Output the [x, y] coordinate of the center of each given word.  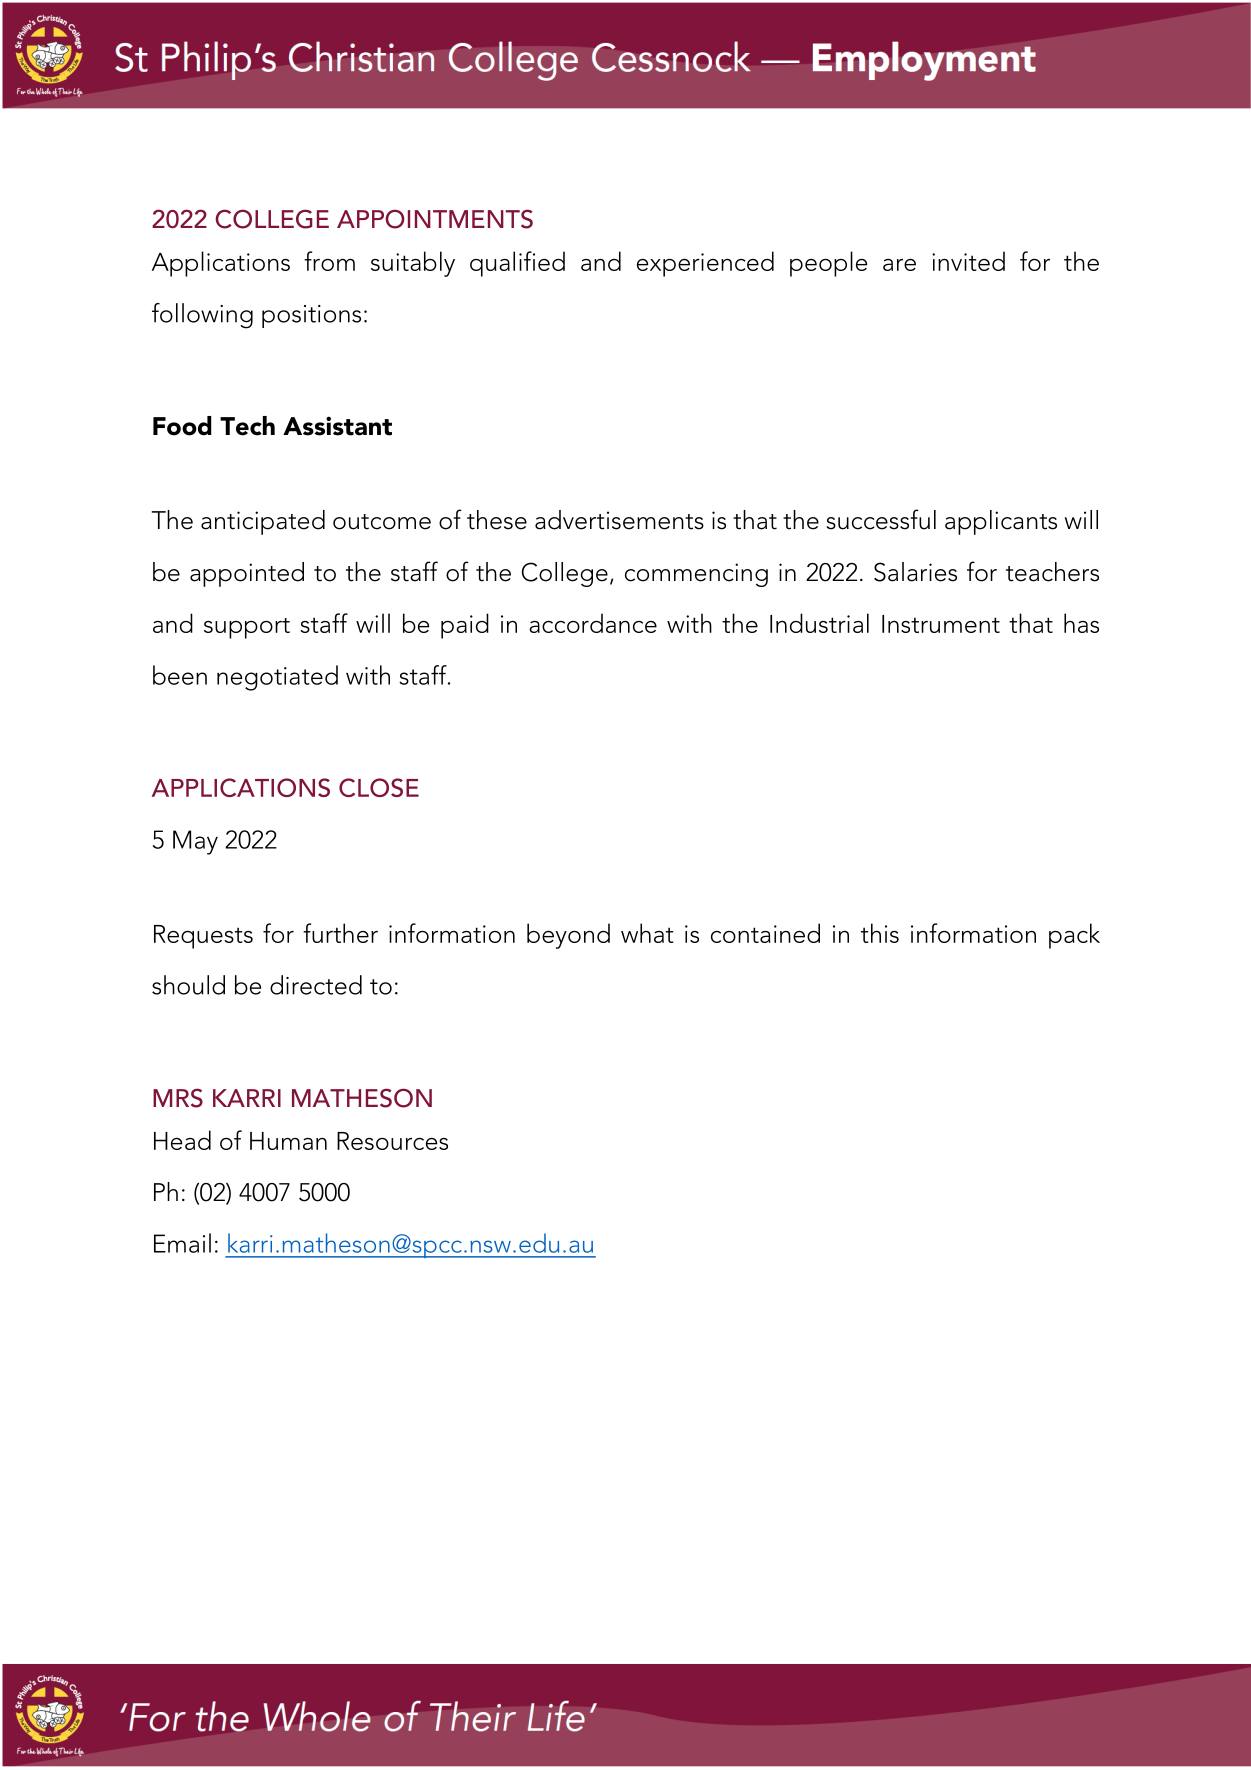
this [880, 933]
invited [968, 261]
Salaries [915, 572]
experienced [705, 264]
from [329, 261]
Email [182, 1243]
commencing [696, 575]
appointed [247, 574]
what [647, 933]
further [340, 933]
